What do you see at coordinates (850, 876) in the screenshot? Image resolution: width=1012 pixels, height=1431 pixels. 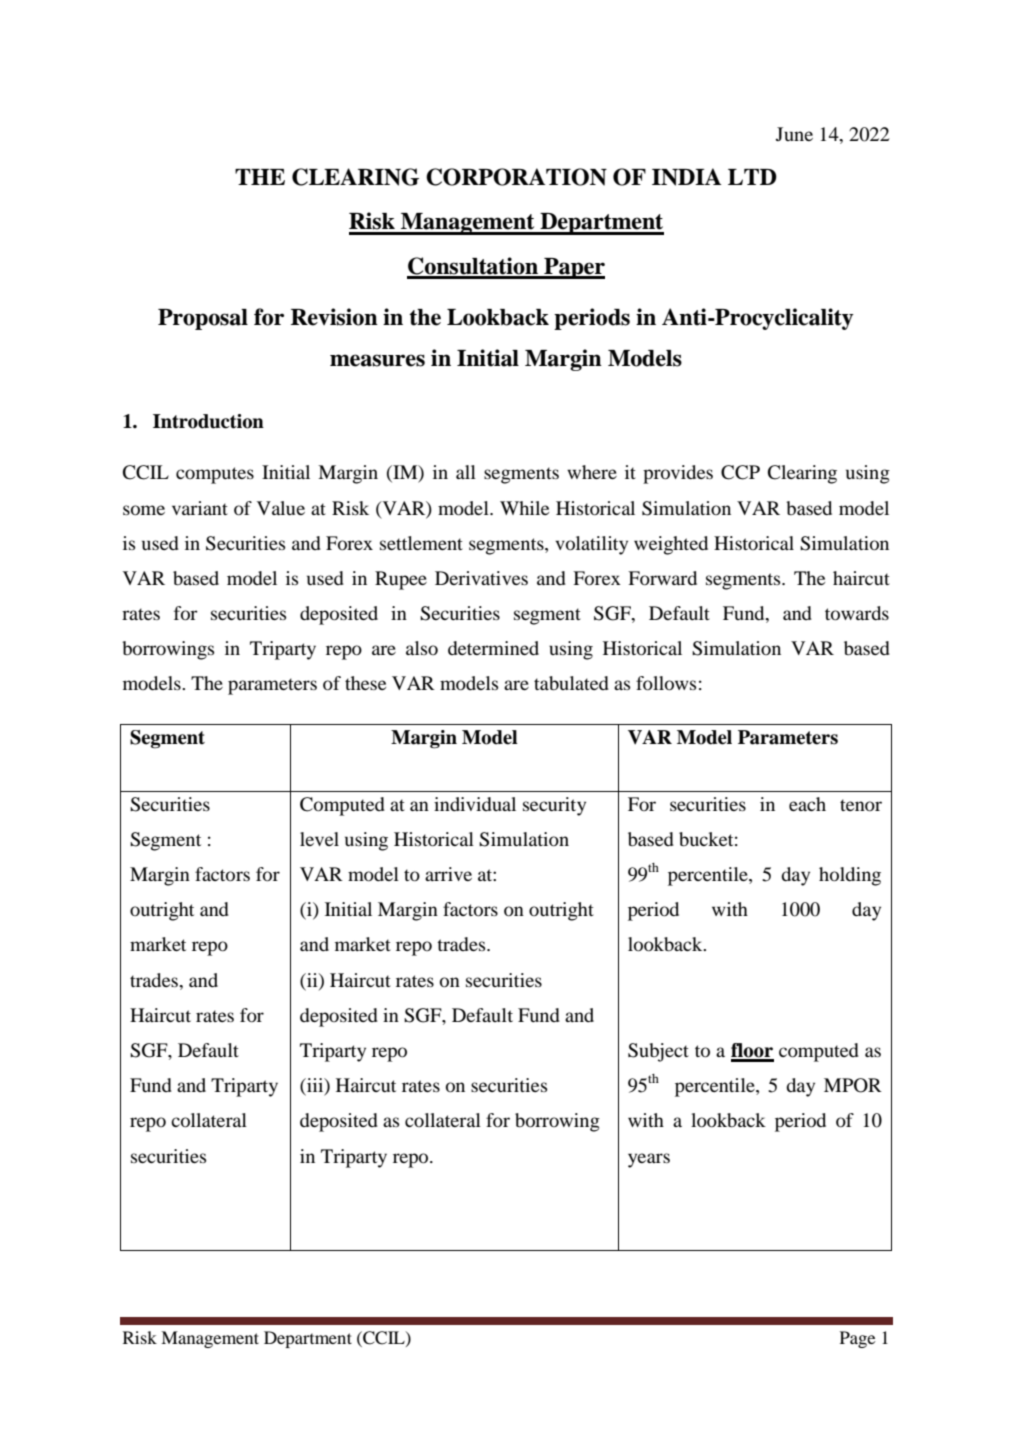 I see `holding` at bounding box center [850, 876].
